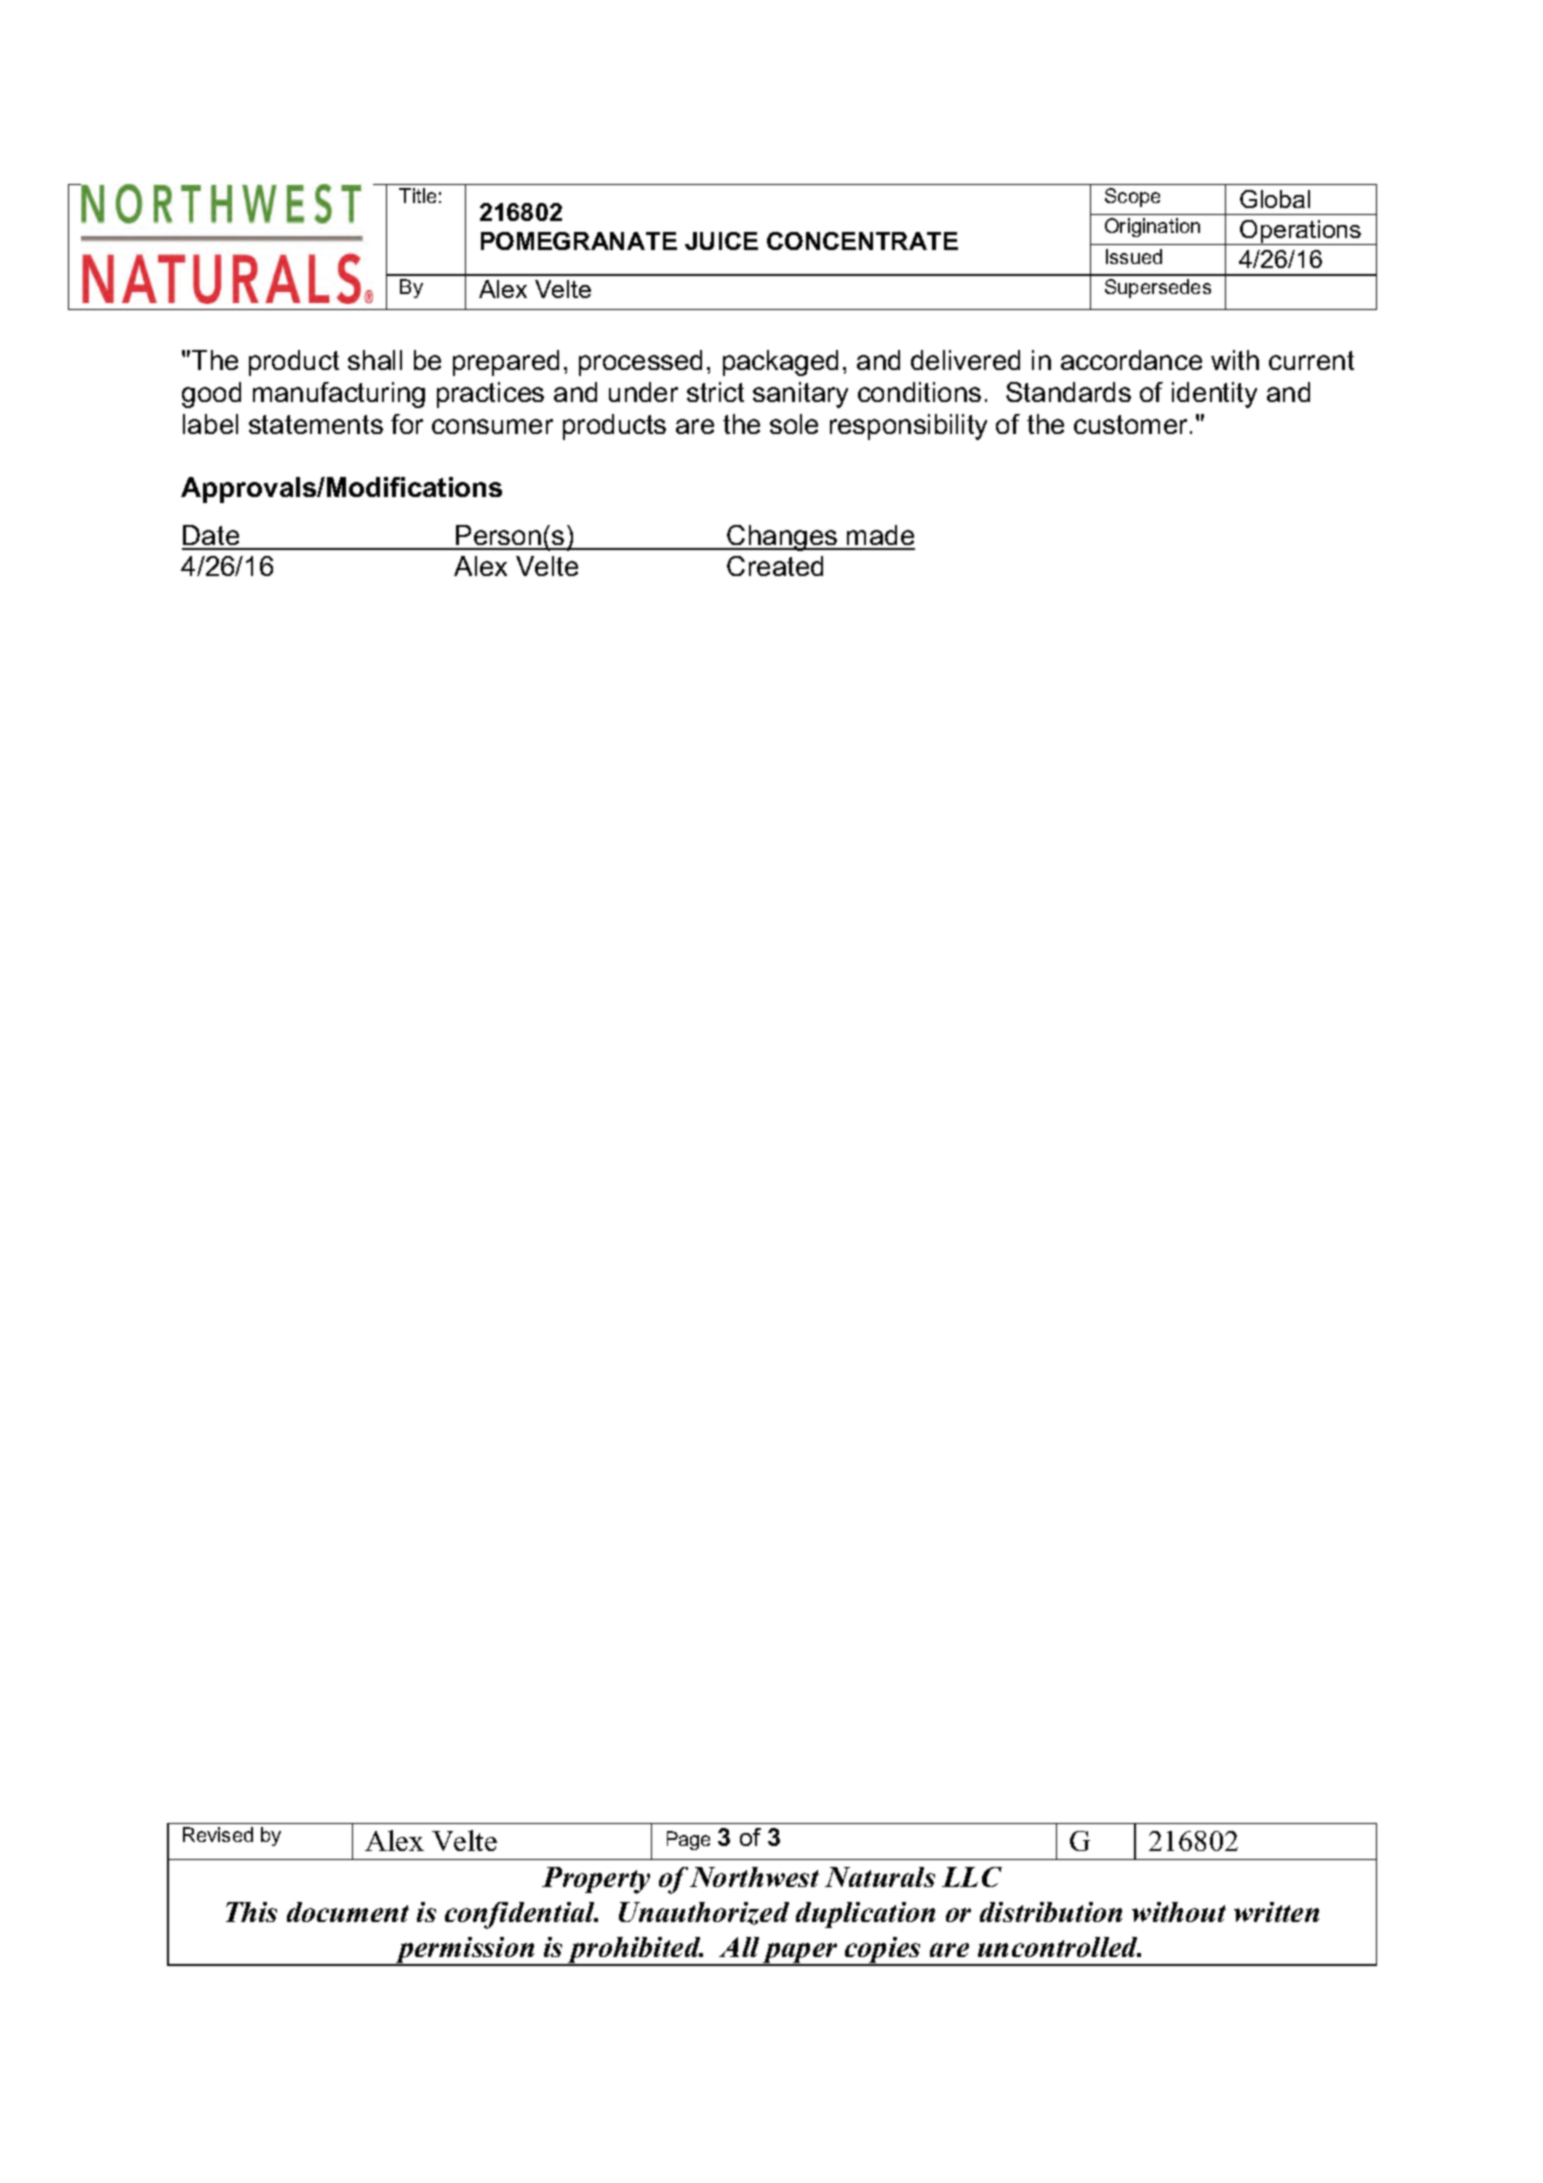 The image size is (1543, 2183). I want to click on Origination, so click(1152, 227).
